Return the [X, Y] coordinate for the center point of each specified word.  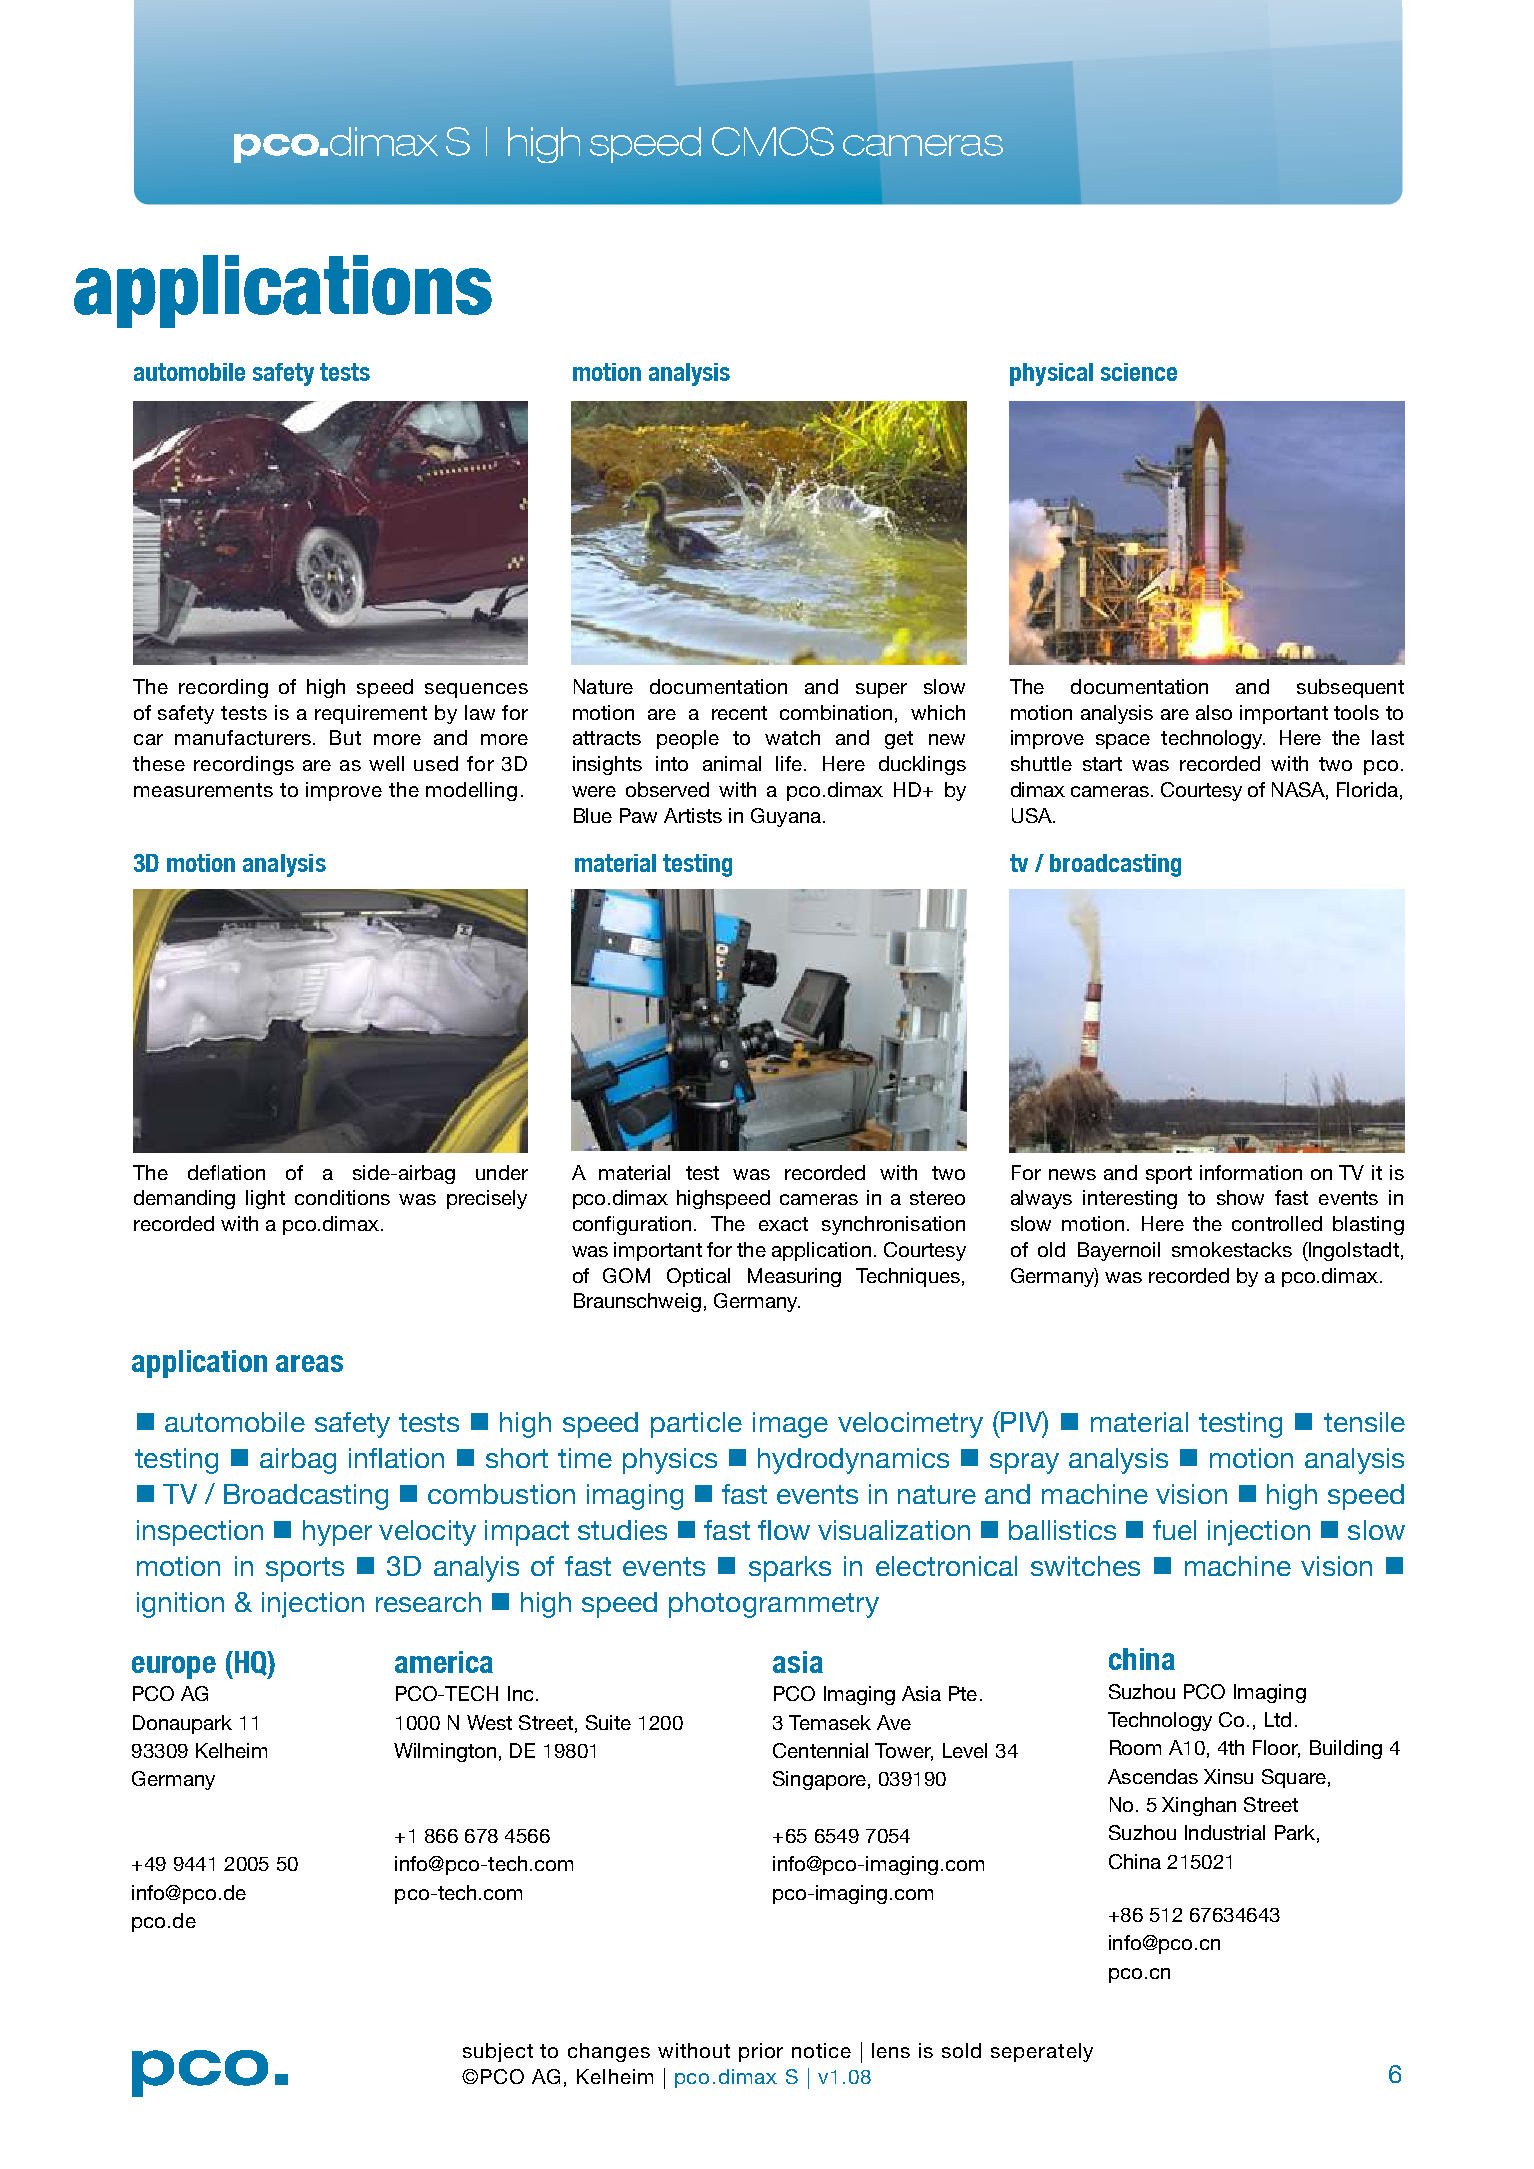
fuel [1174, 1530]
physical [1051, 374]
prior [761, 2052]
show [1240, 1197]
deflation [226, 1172]
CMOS [773, 141]
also [1214, 712]
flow [784, 1530]
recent [739, 713]
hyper [337, 1533]
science [1139, 372]
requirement [371, 714]
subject [498, 2052]
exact [783, 1224]
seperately [1042, 2052]
